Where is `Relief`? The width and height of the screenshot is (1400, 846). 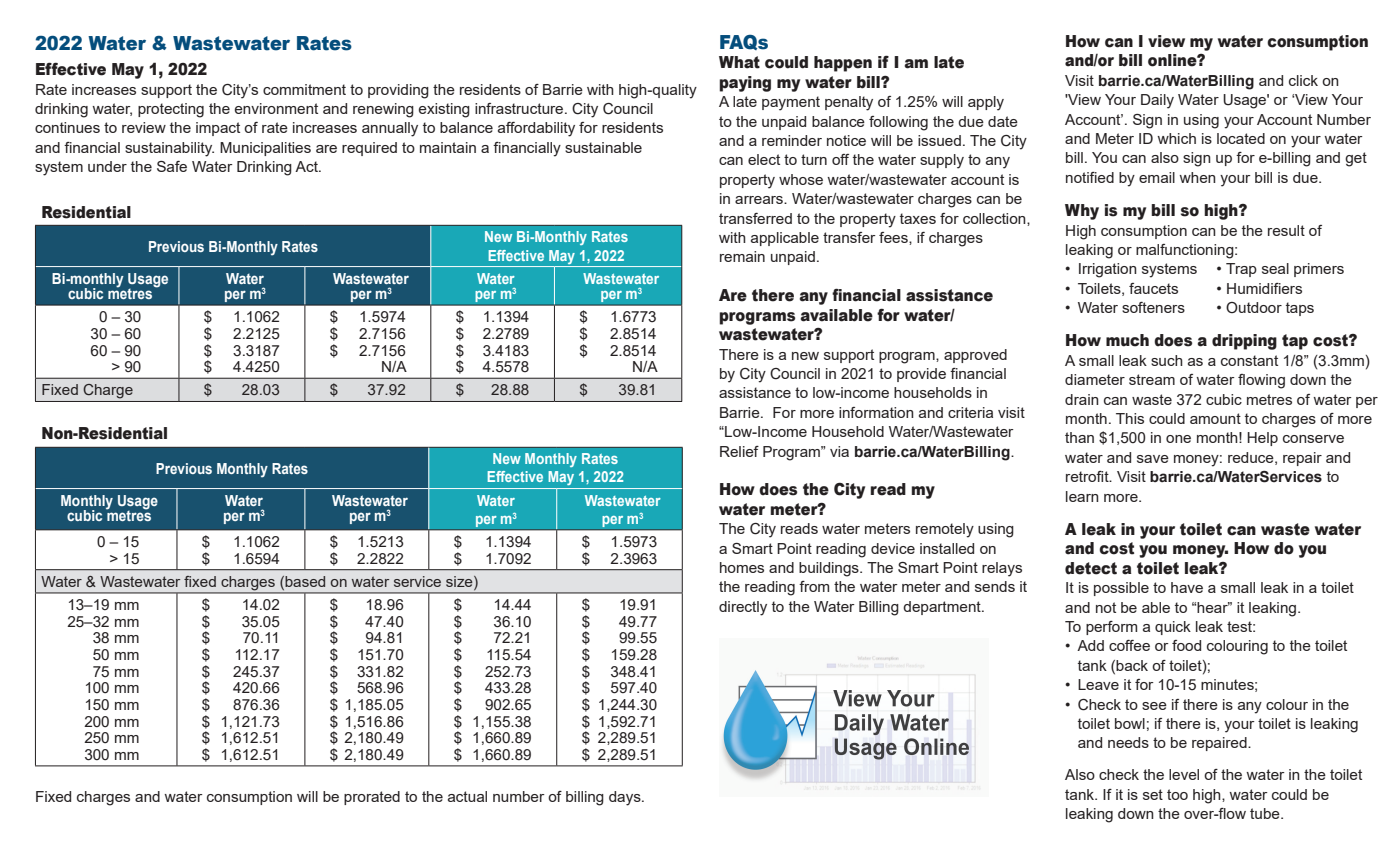 Relief is located at coordinates (739, 451).
